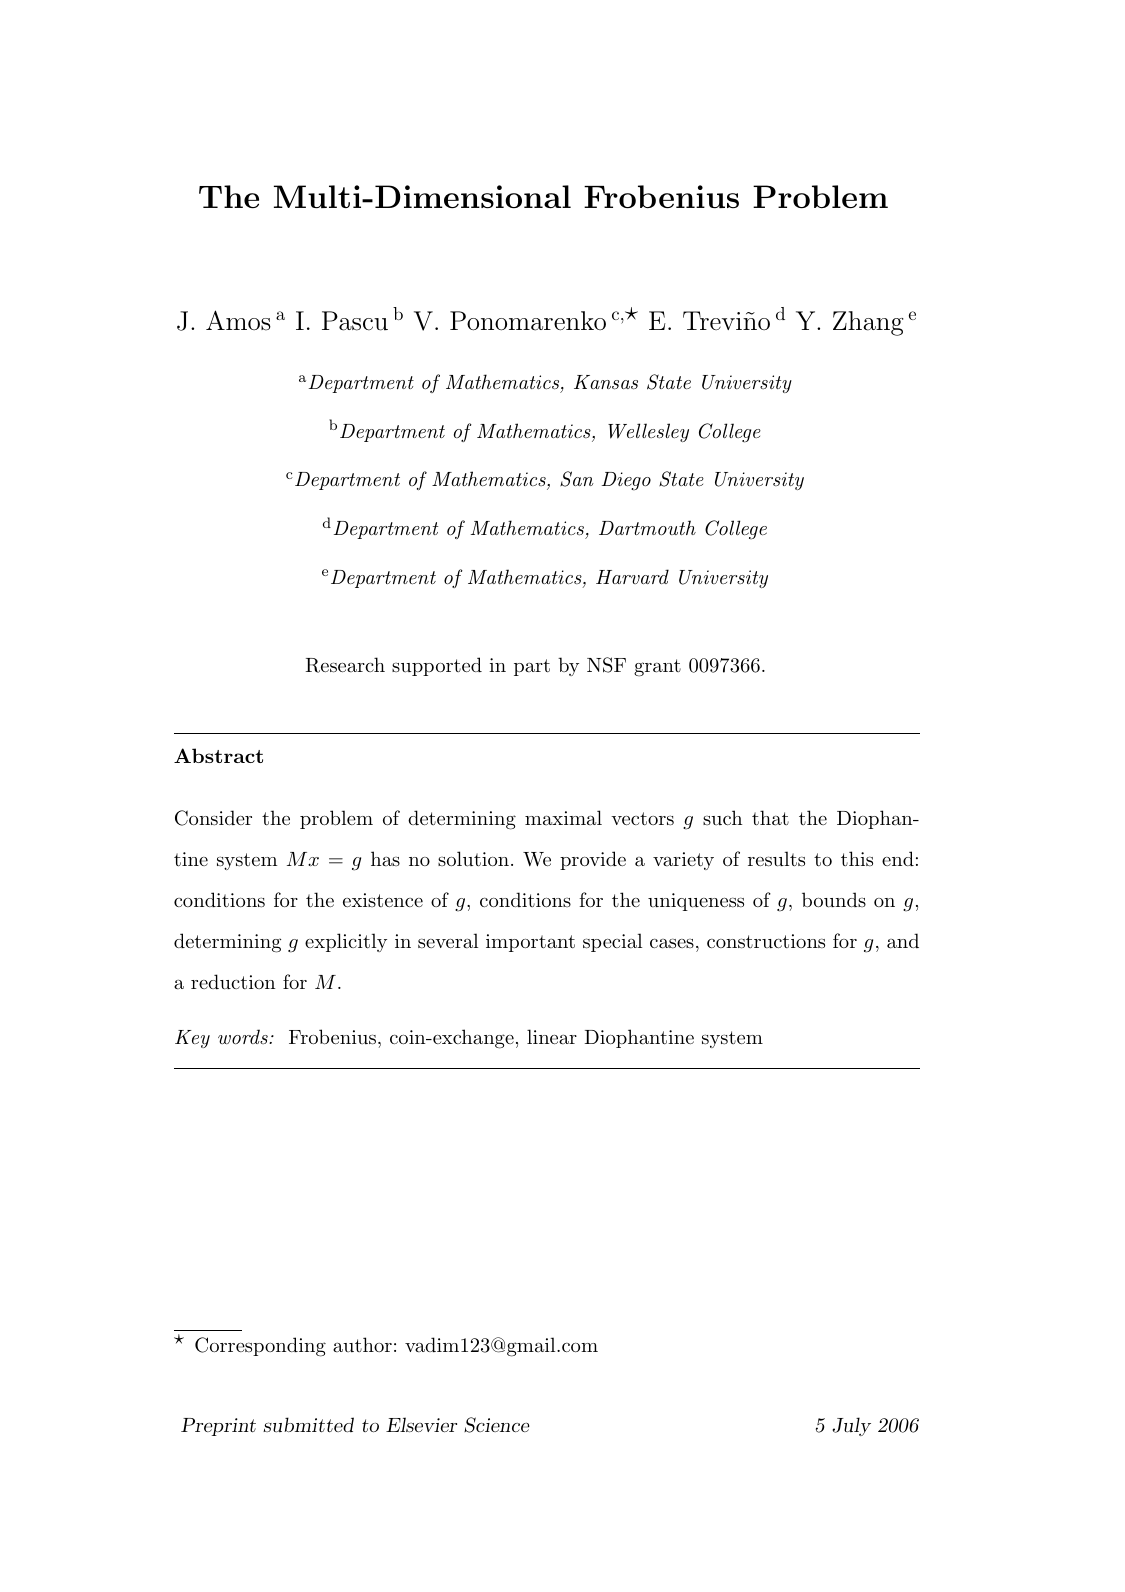 This image has width=1125, height=1592. What do you see at coordinates (834, 900) in the image?
I see `bounds` at bounding box center [834, 900].
